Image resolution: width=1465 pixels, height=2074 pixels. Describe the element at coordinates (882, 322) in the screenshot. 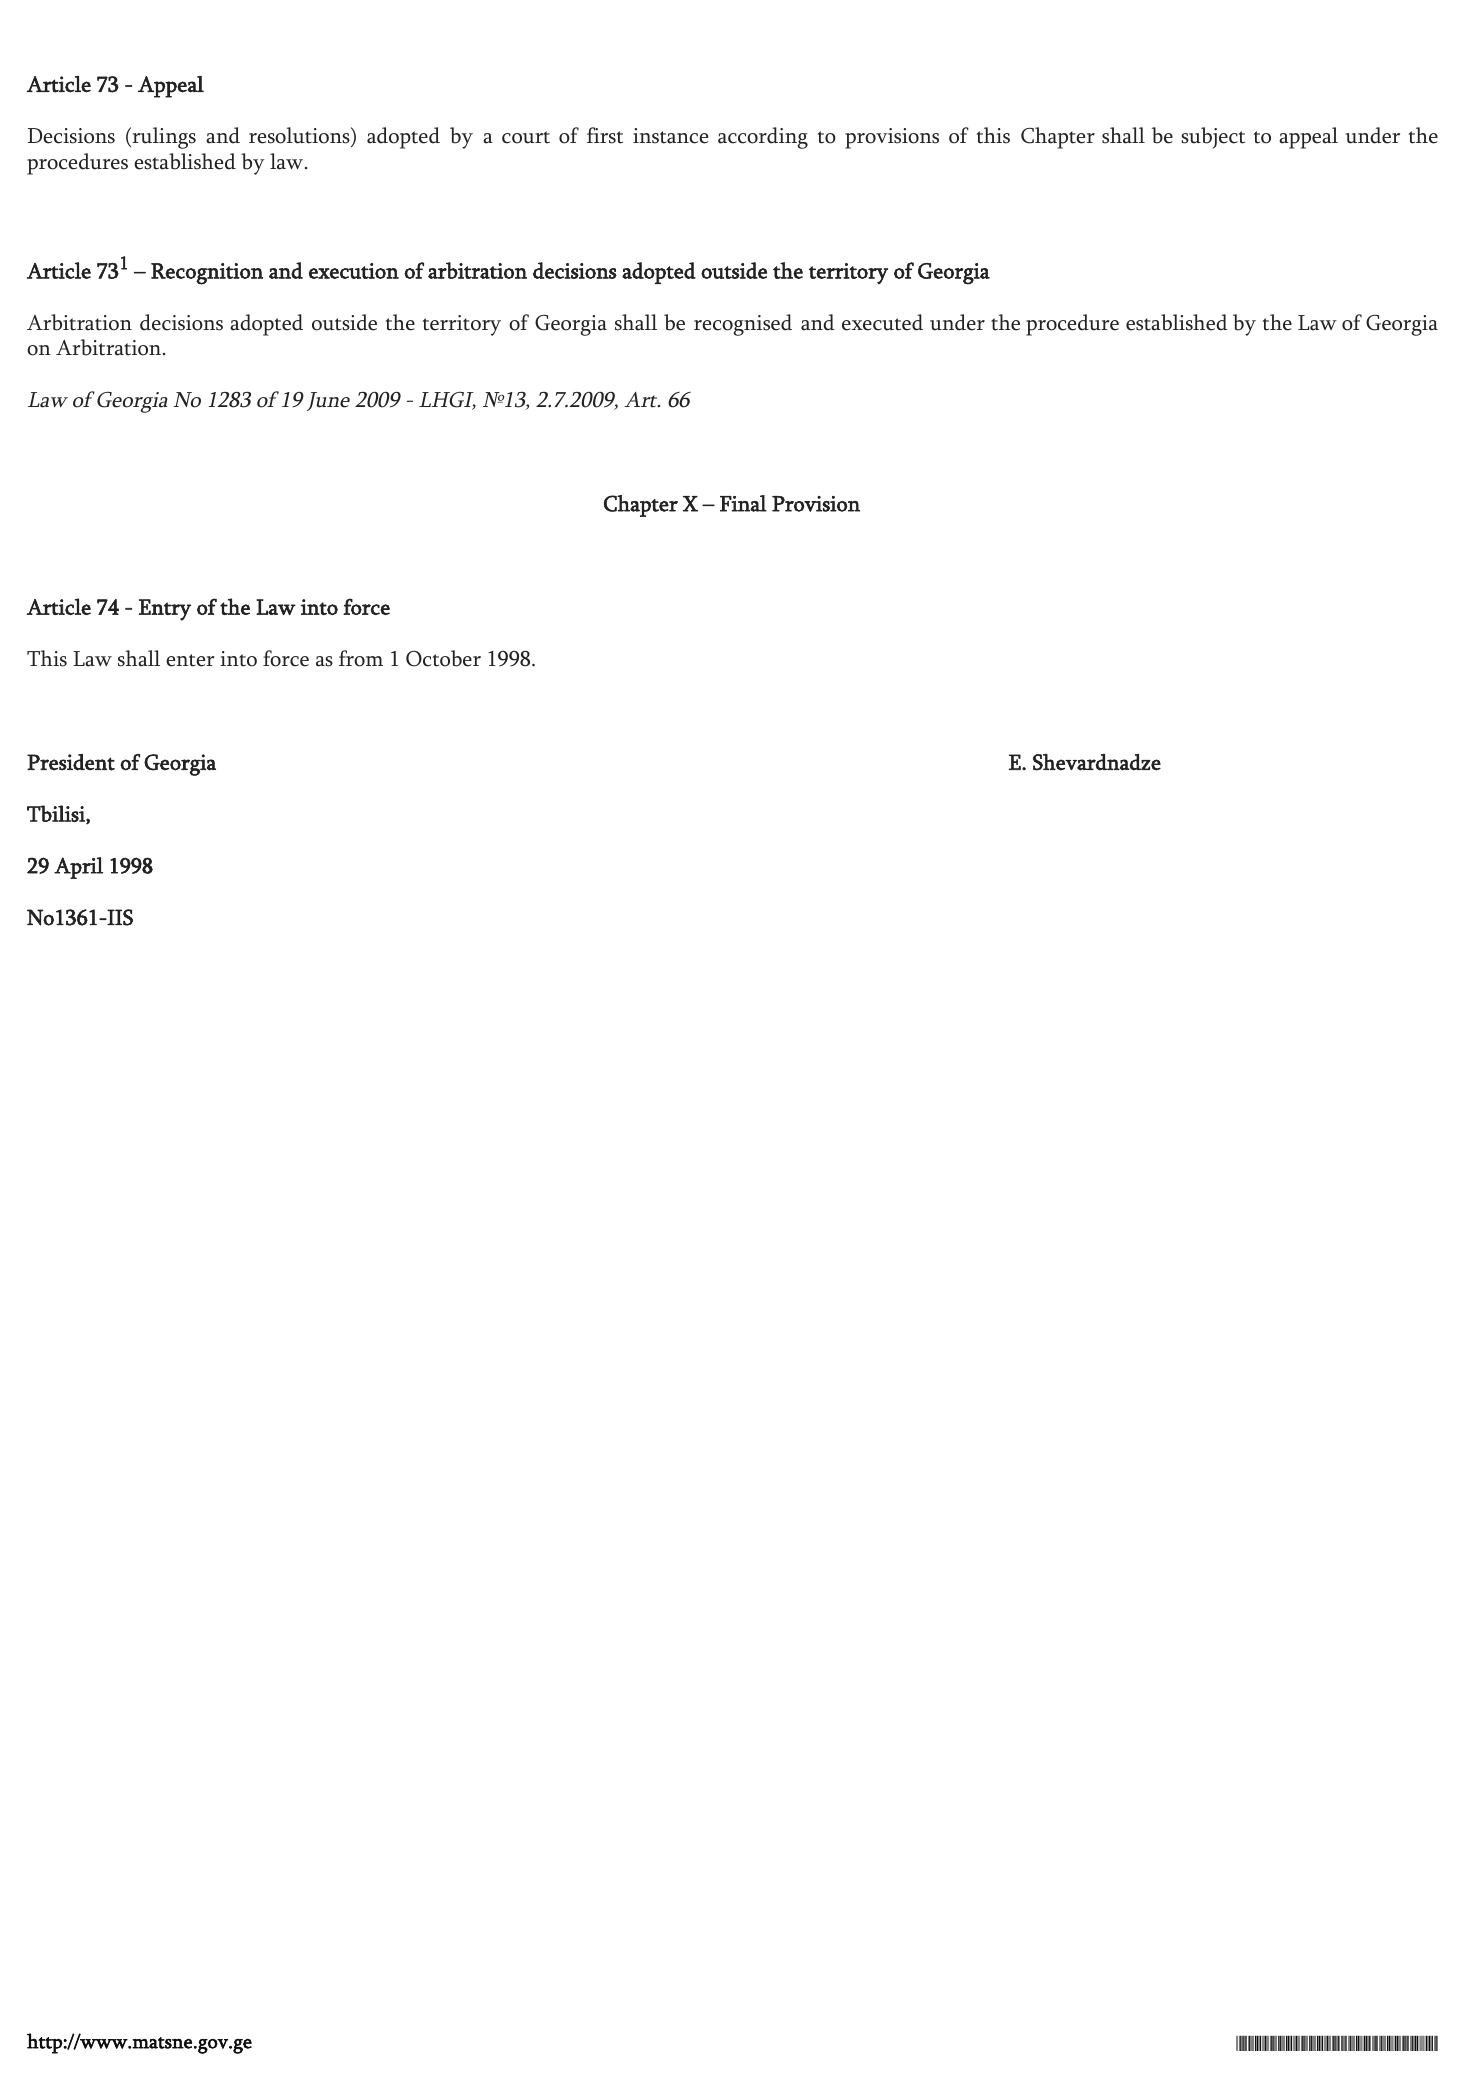

I see `executed` at that location.
